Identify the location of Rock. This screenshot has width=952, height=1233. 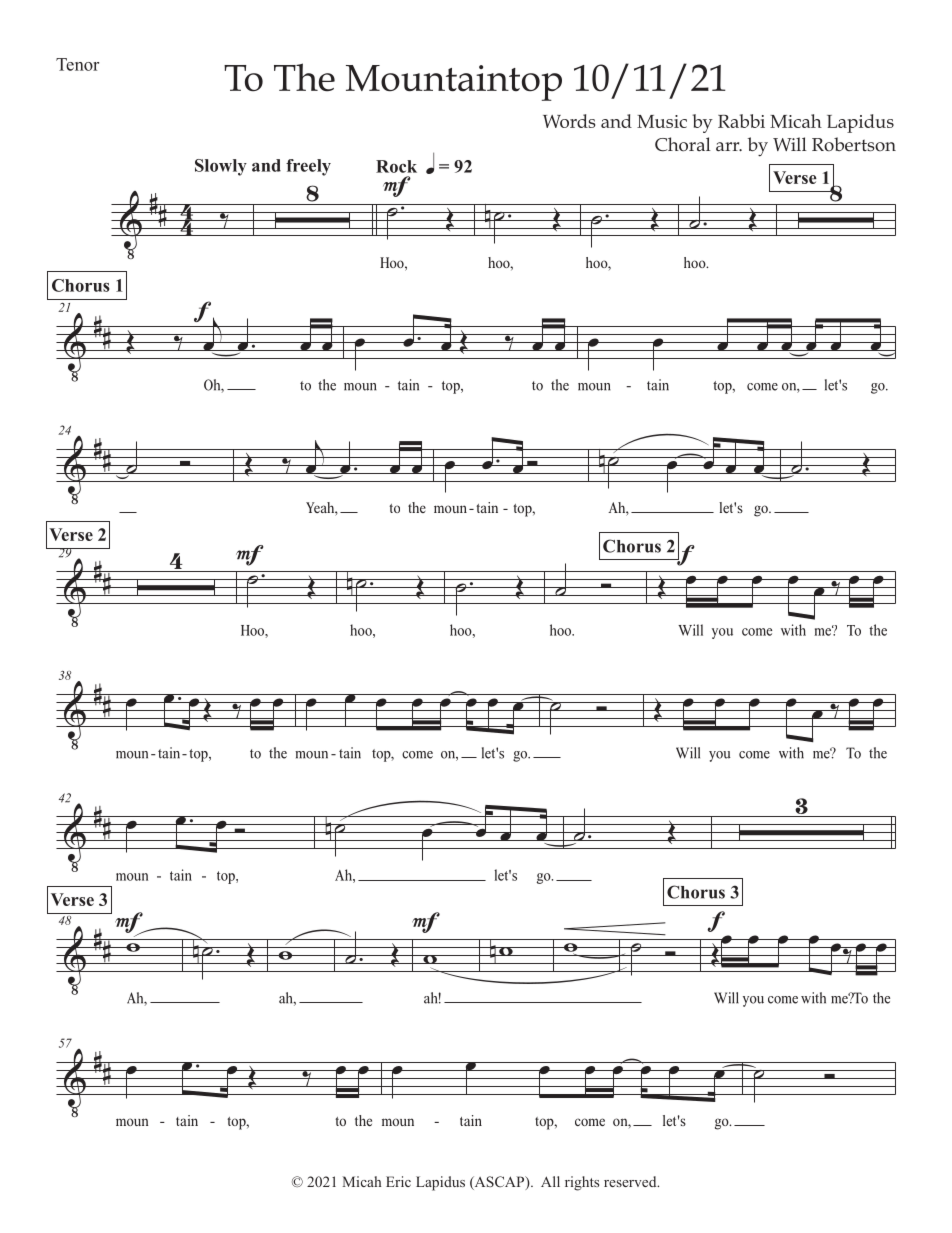
(396, 166).
